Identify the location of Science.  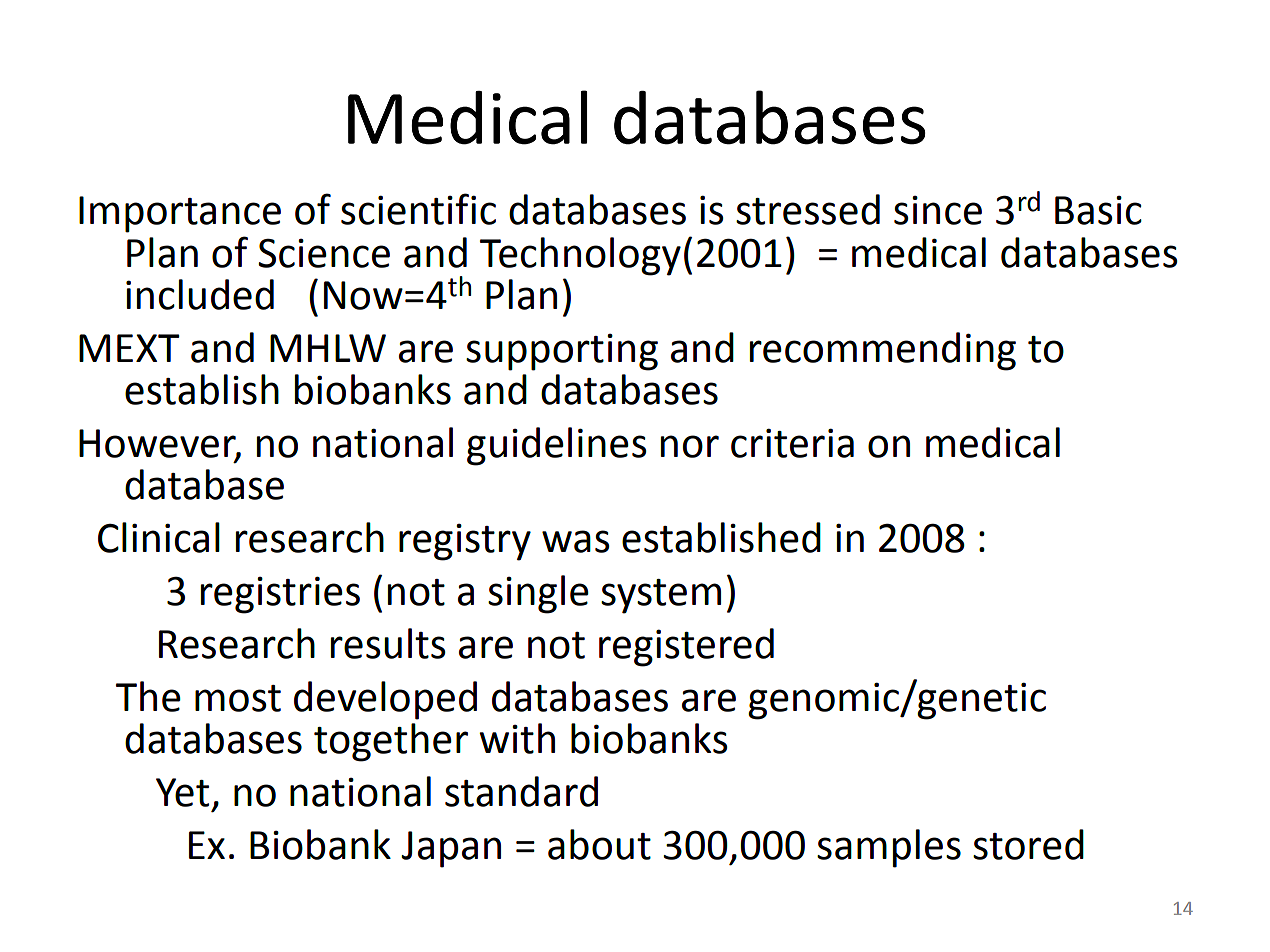
(324, 253).
